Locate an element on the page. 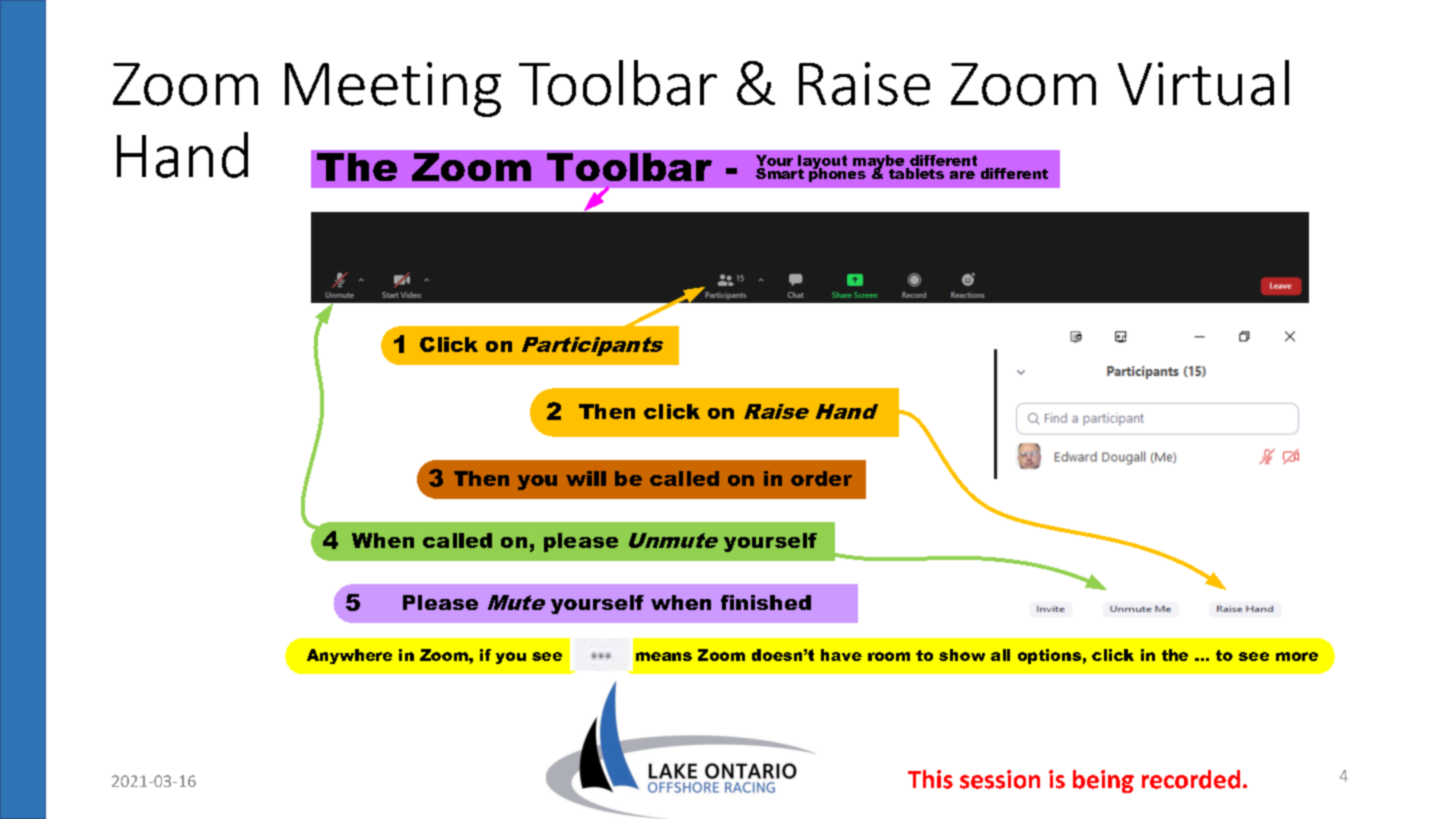 The height and width of the document is (819, 1456). more is located at coordinates (1297, 656).
